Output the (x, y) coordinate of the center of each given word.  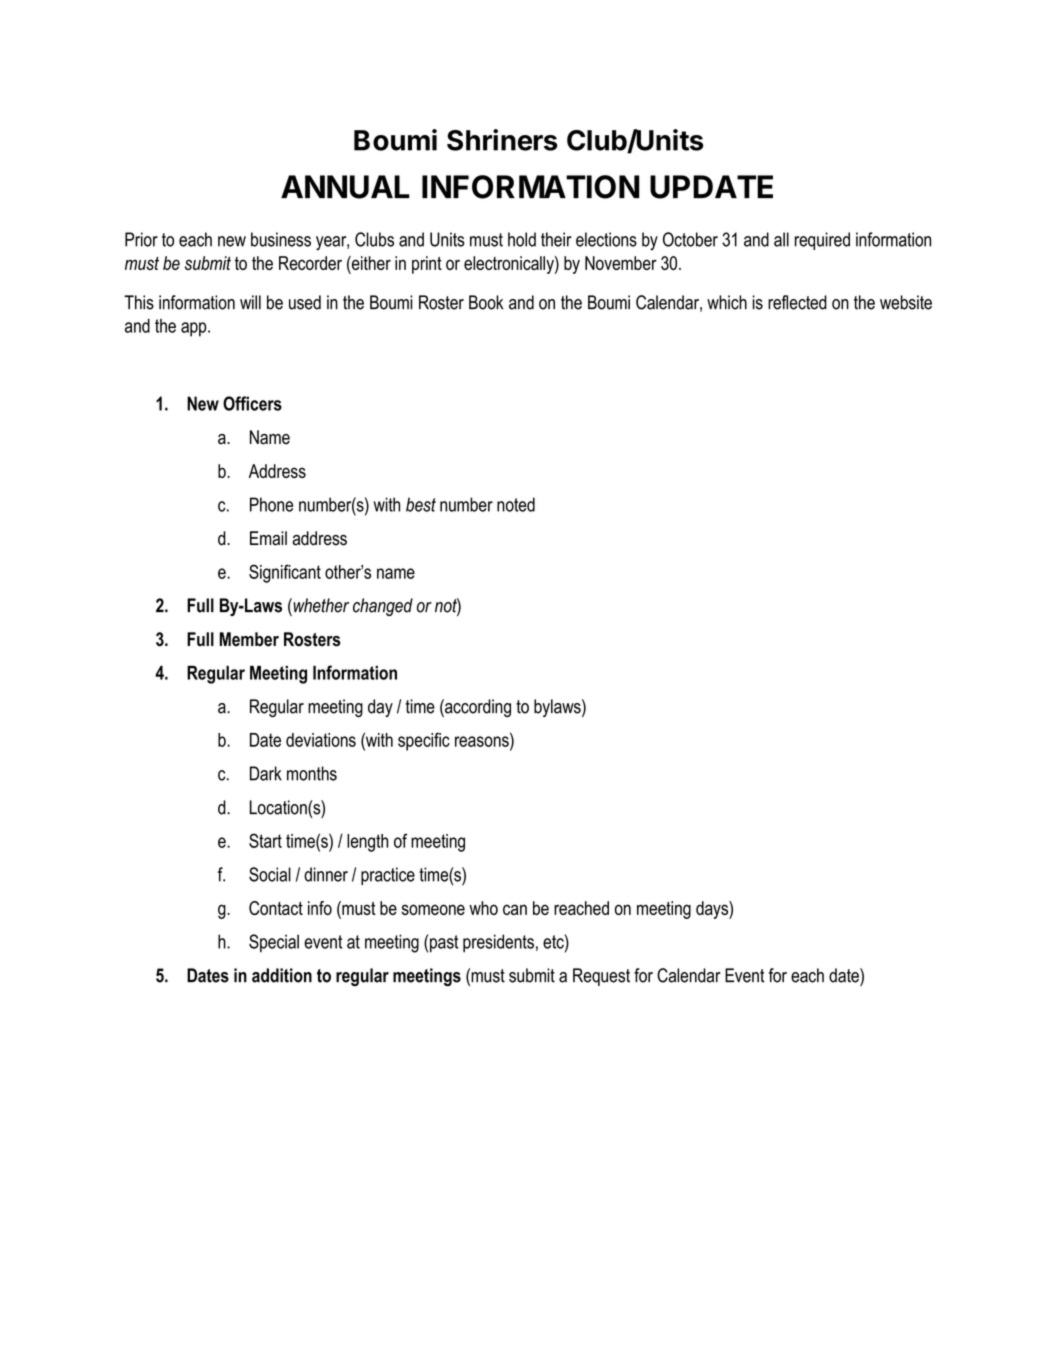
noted (516, 504)
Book (486, 302)
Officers (252, 403)
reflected (797, 302)
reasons (483, 741)
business (281, 239)
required (822, 241)
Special (274, 943)
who (483, 908)
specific (424, 741)
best (421, 504)
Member (249, 639)
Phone (271, 504)
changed (383, 607)
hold (522, 239)
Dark (266, 773)
